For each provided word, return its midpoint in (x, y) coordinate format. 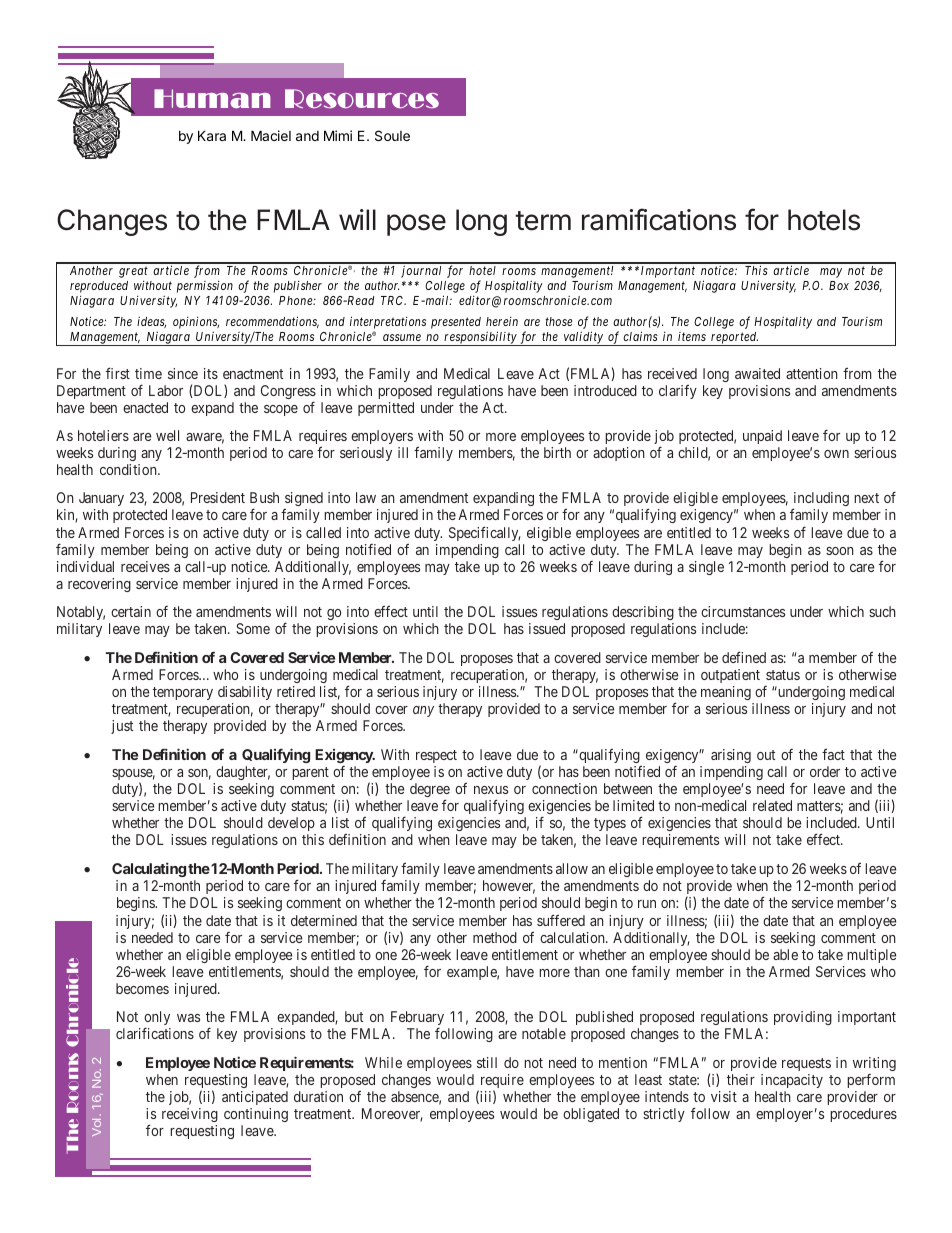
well (167, 435)
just (122, 727)
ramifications (659, 219)
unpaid (762, 437)
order (825, 771)
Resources (362, 98)
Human (212, 98)
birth (557, 452)
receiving (190, 1115)
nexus (491, 790)
